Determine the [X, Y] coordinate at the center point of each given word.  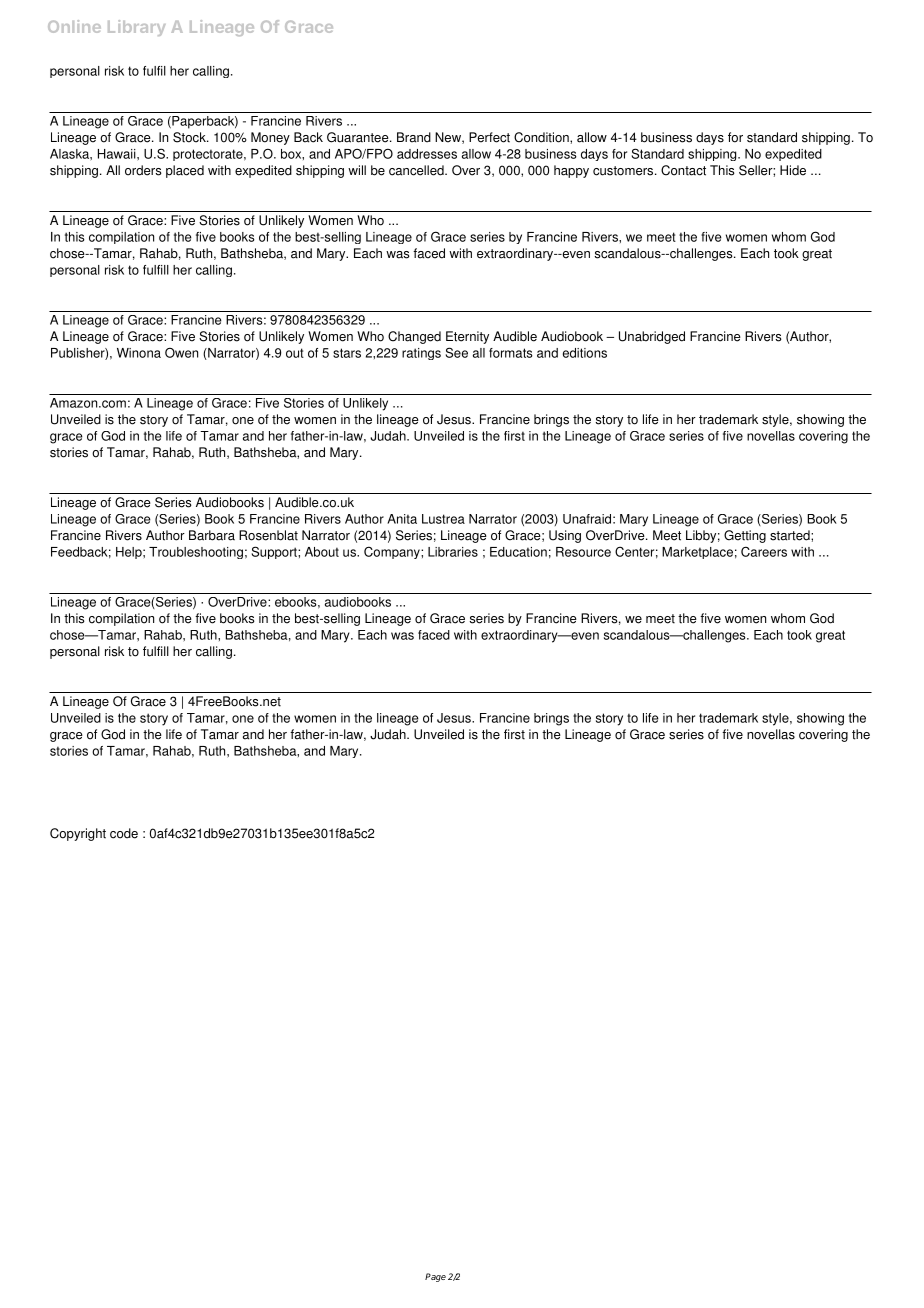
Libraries [453, 552]
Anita [402, 519]
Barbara [212, 535]
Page [435, 1277]
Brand [414, 137]
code [124, 833]
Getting [745, 536]
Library [136, 28]
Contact [683, 170]
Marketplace [697, 553]
